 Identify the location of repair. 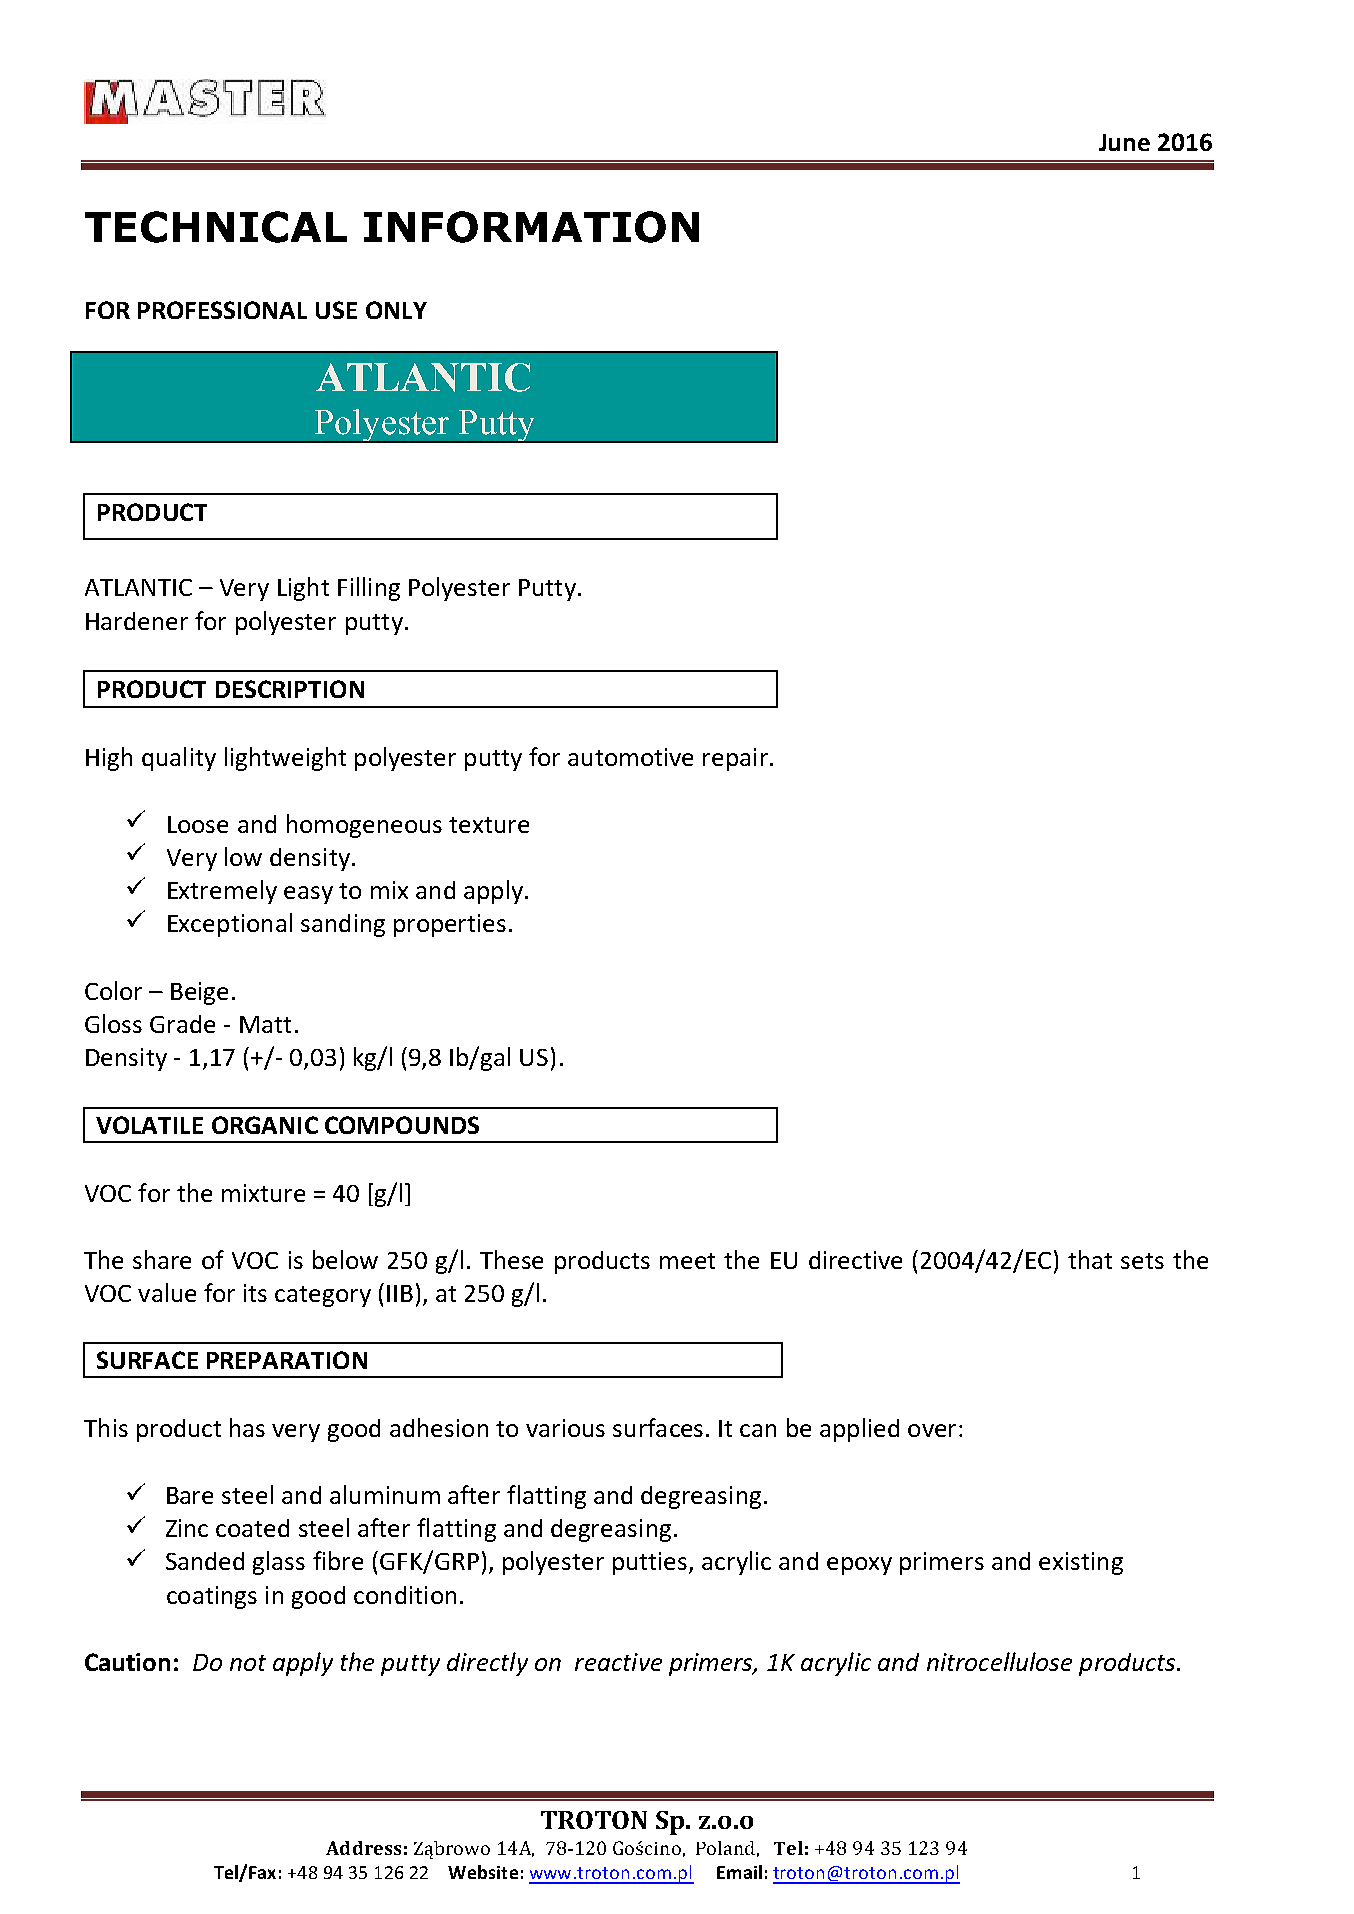
(735, 759).
